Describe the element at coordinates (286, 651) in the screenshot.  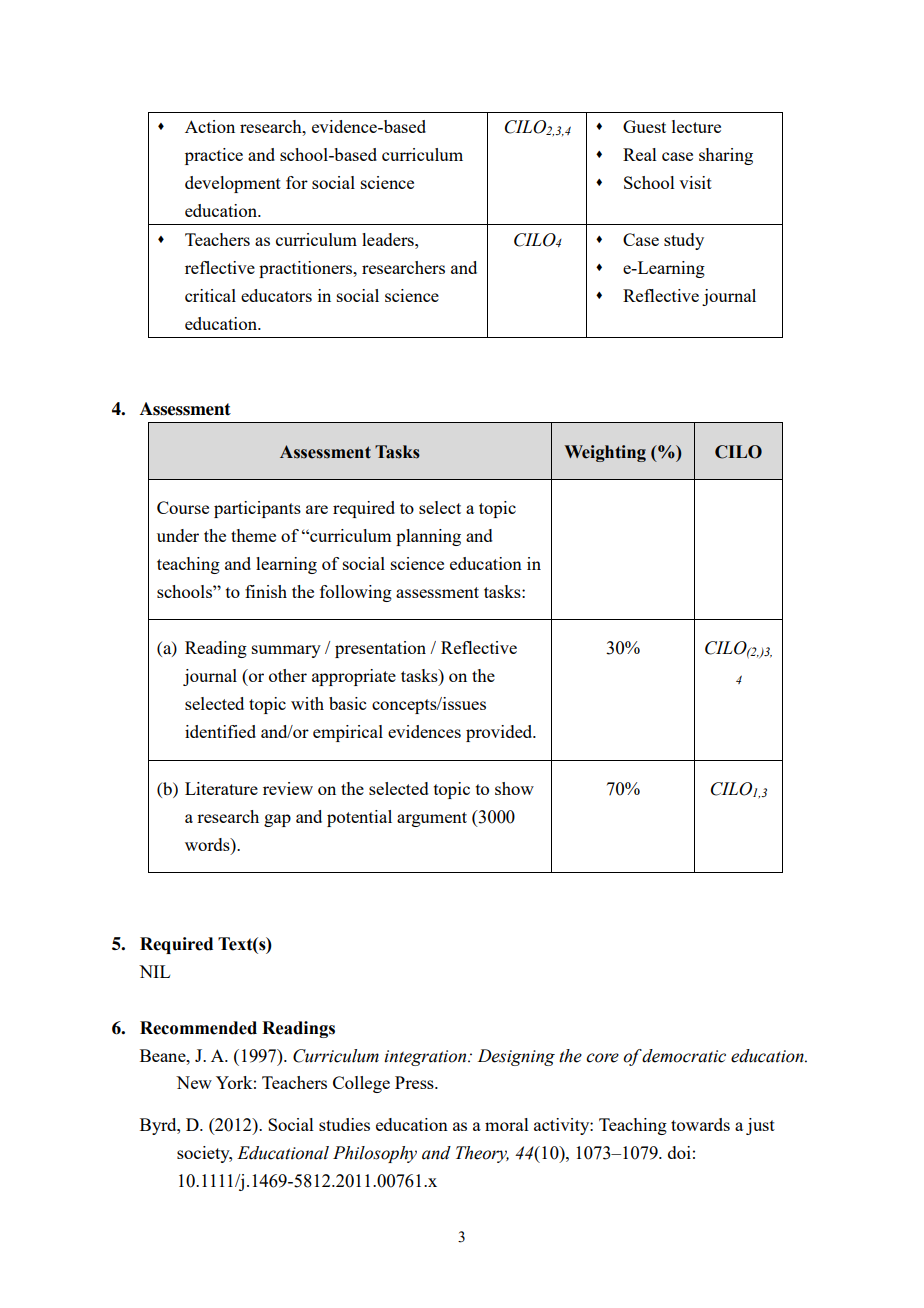
I see `summary` at that location.
